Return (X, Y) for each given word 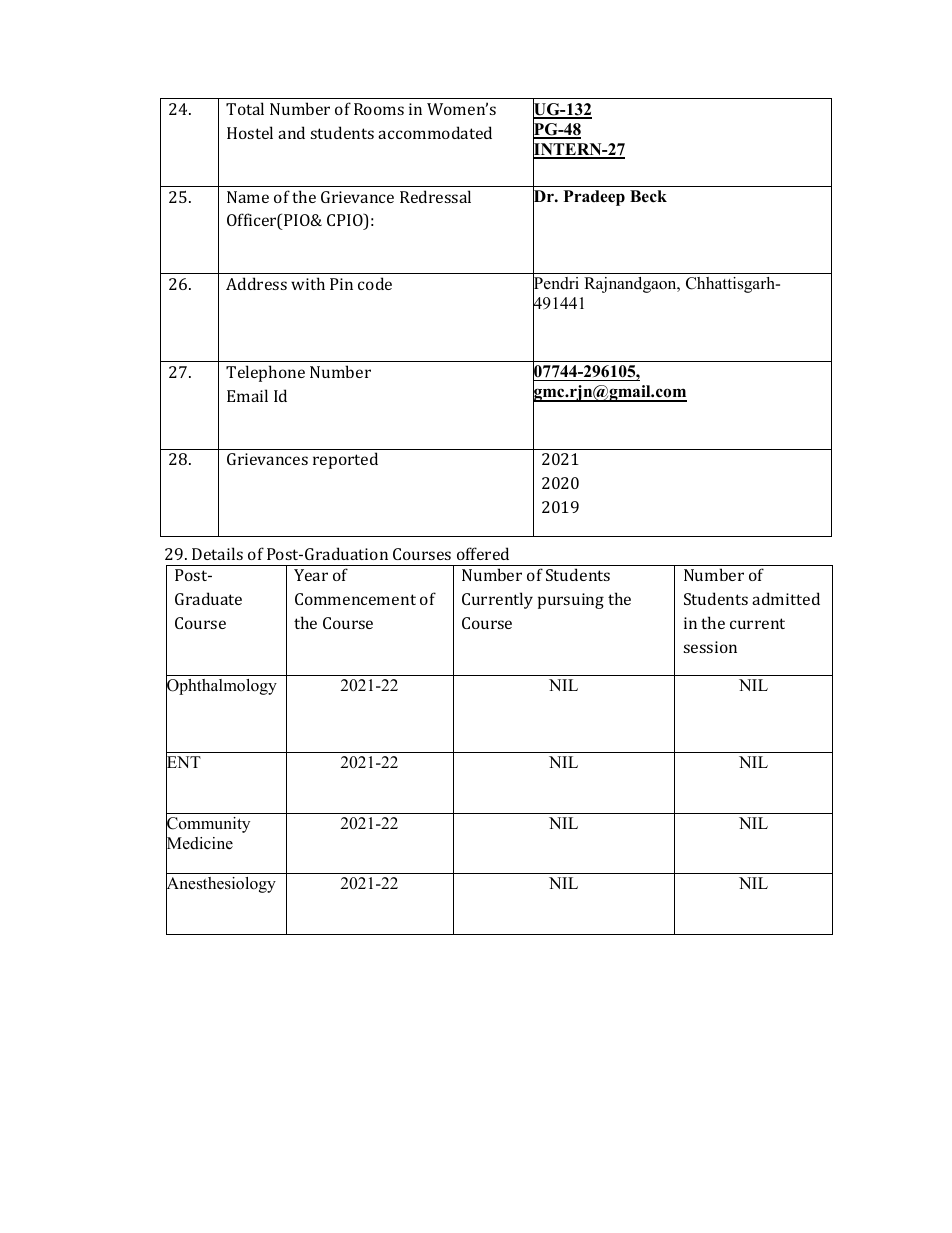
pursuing (571, 601)
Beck (648, 196)
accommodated (435, 132)
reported (345, 460)
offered (483, 553)
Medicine (199, 843)
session (710, 647)
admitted (786, 598)
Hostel (250, 132)
